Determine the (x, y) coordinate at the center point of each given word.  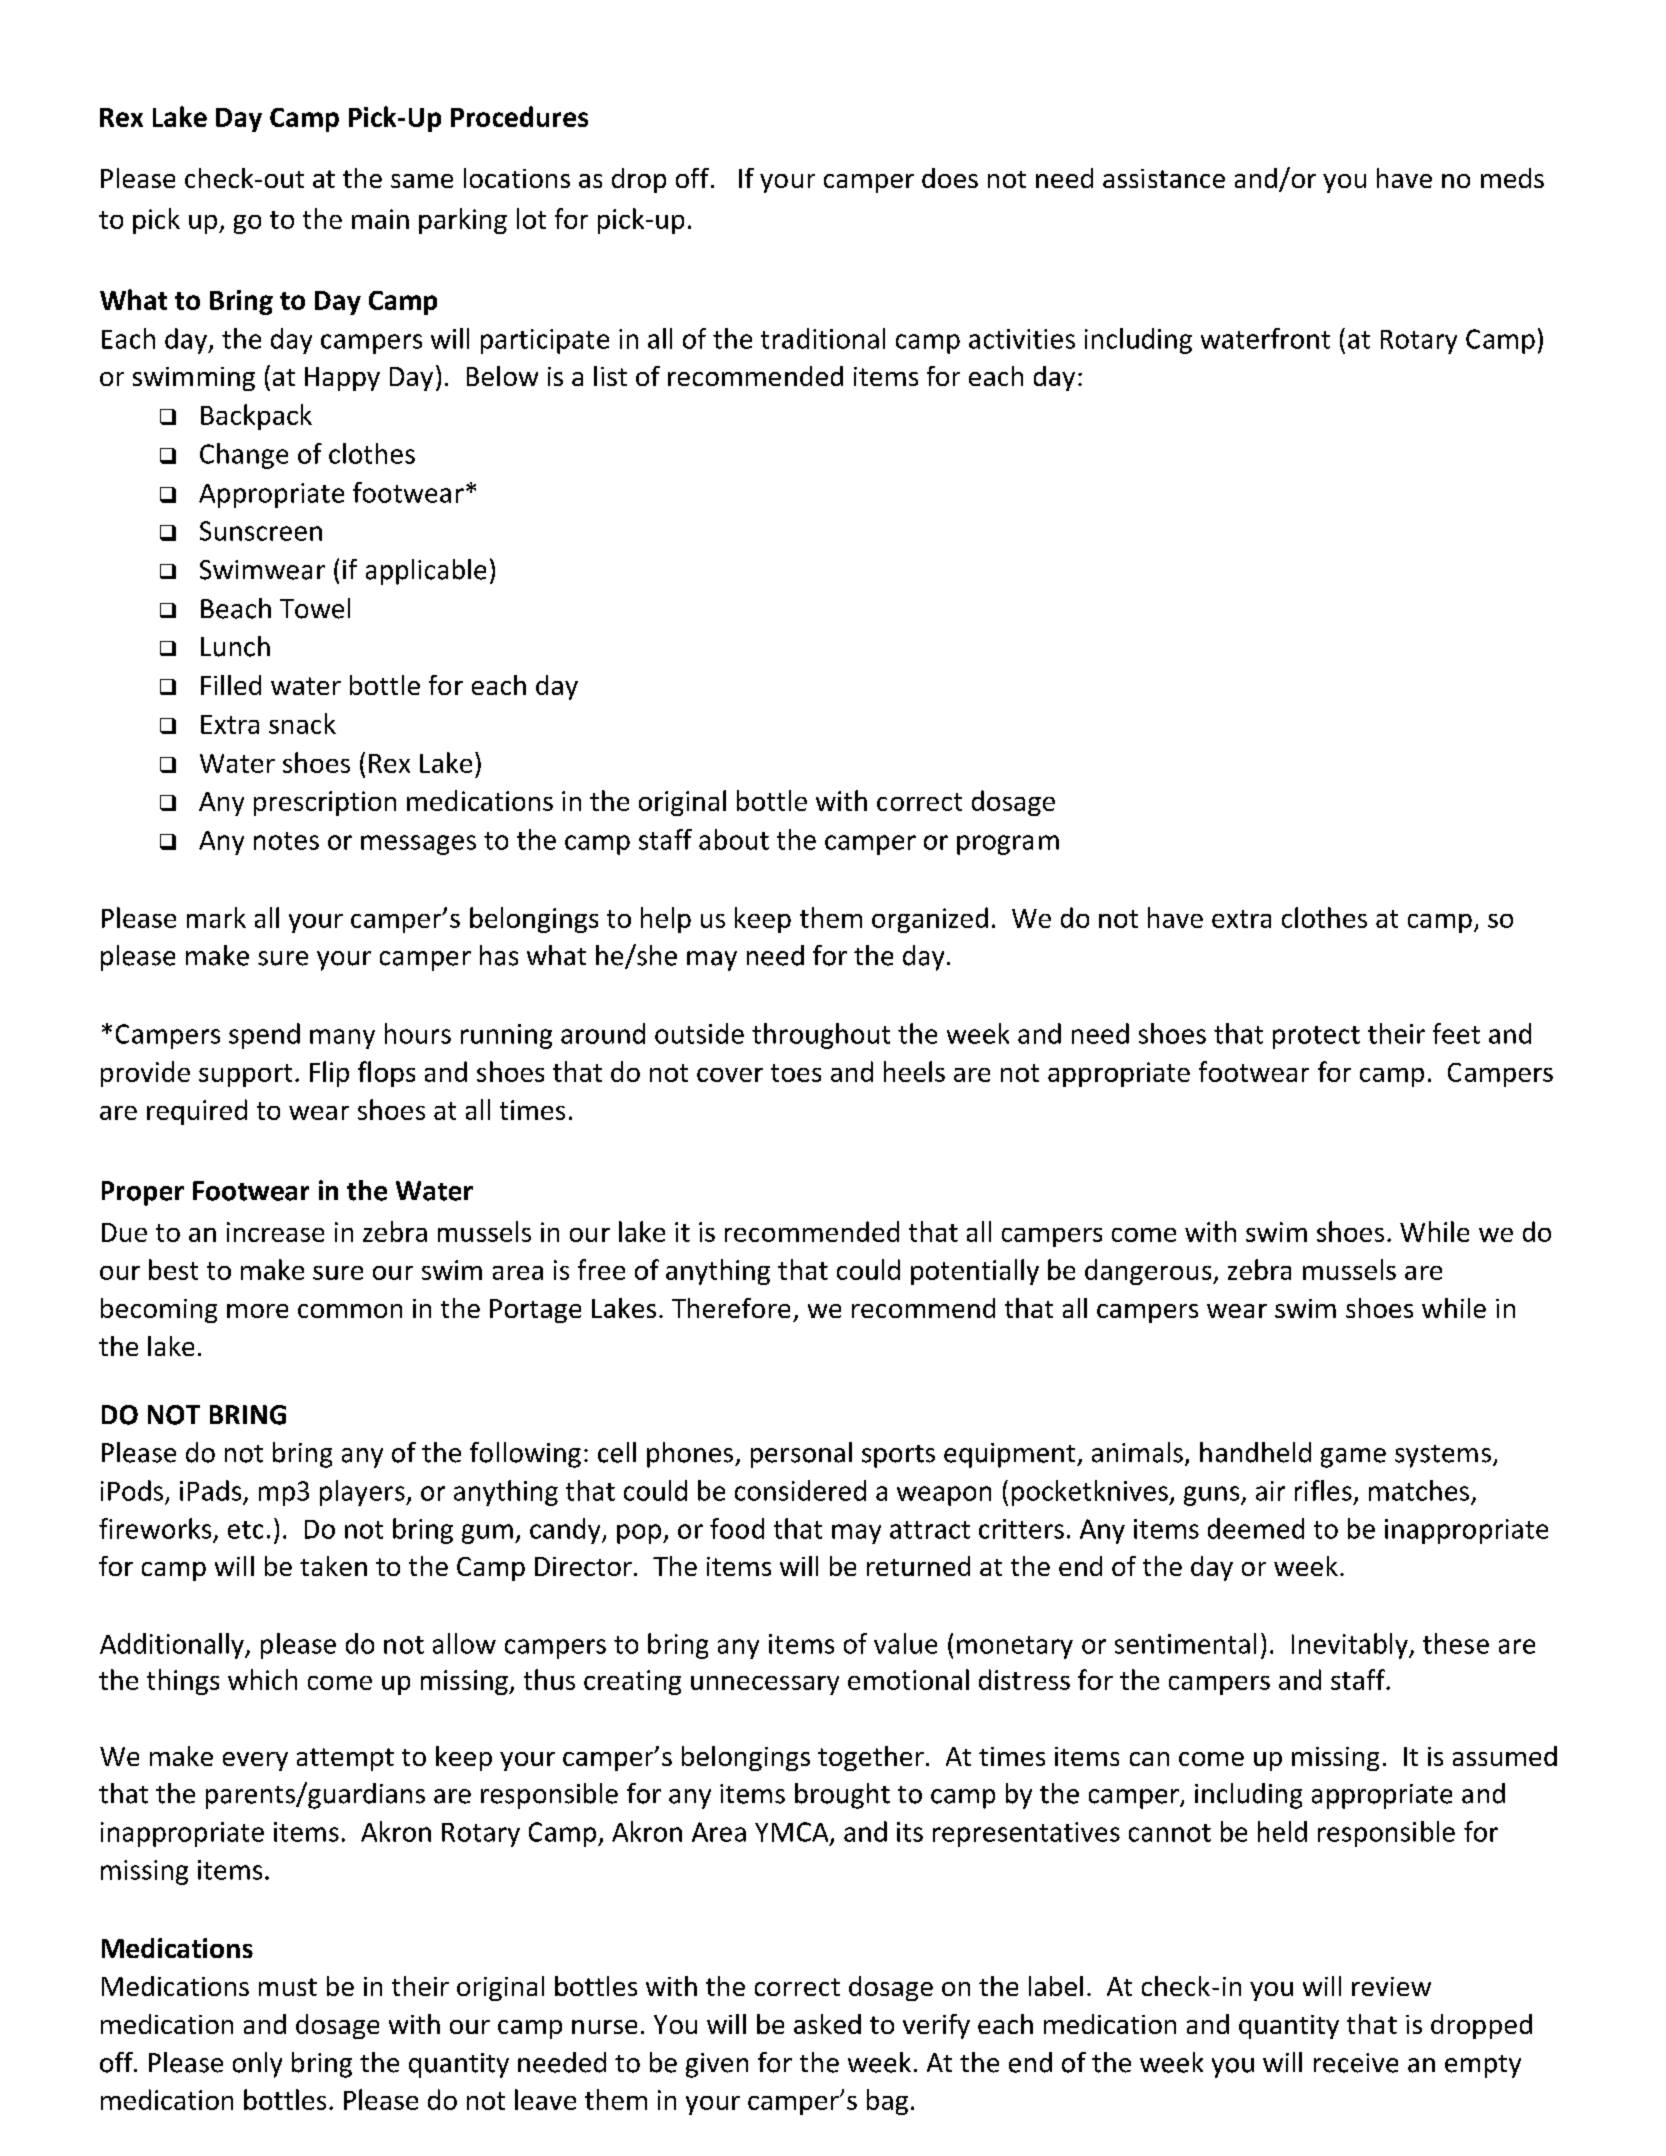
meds (1512, 178)
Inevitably (1351, 1646)
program (1008, 845)
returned (918, 1566)
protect (1316, 1037)
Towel (315, 608)
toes (796, 1073)
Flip (329, 1074)
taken (333, 1566)
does (950, 178)
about (734, 839)
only (257, 2065)
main (380, 219)
